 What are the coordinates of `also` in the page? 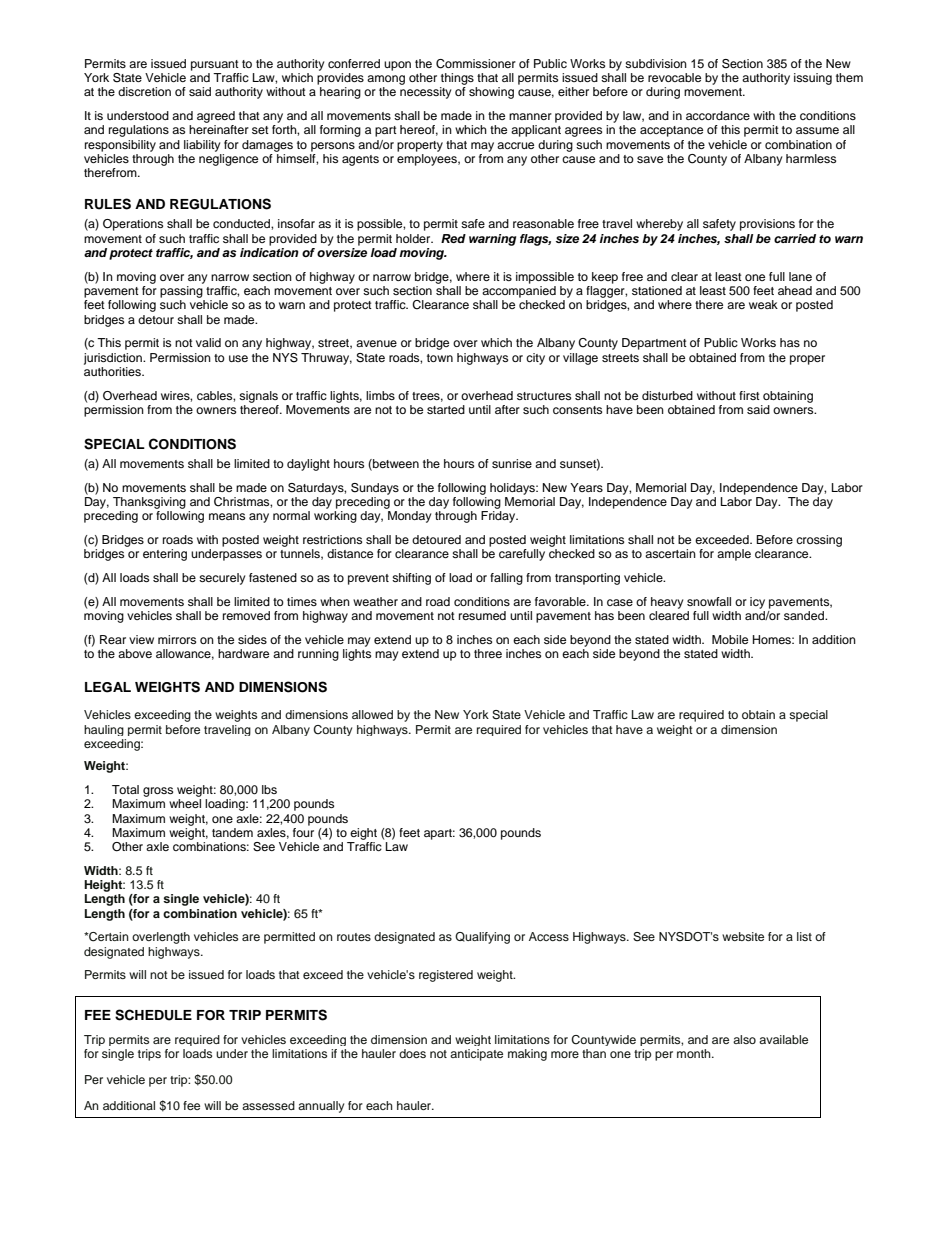 It's located at (744, 1039).
